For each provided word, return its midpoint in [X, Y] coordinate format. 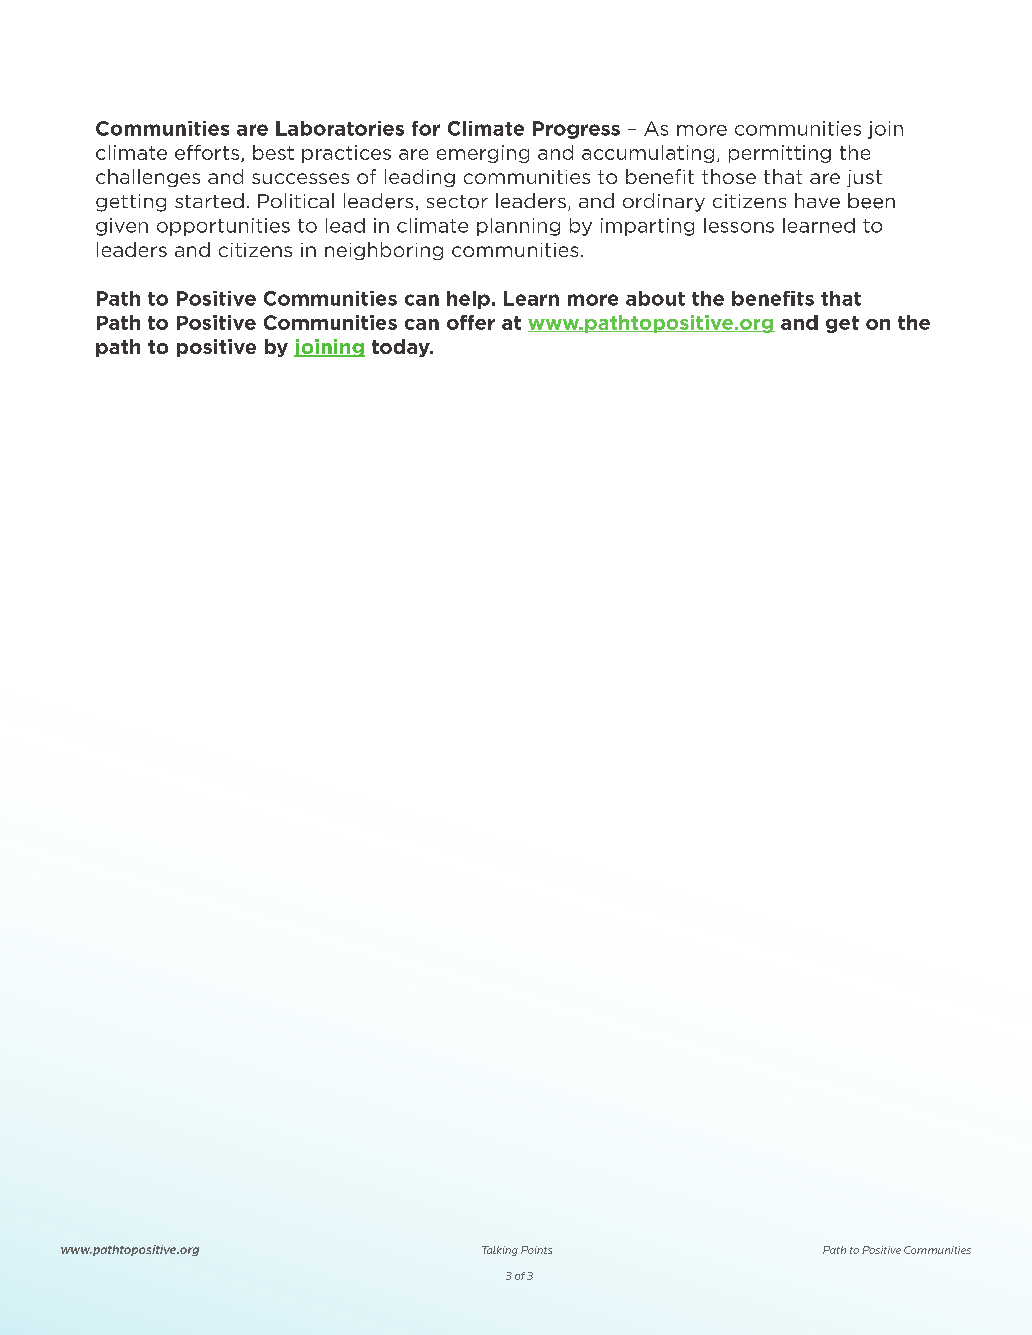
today [402, 348]
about [655, 298]
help [468, 300]
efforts [208, 153]
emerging [483, 154]
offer [471, 322]
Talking [500, 1251]
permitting [780, 154]
